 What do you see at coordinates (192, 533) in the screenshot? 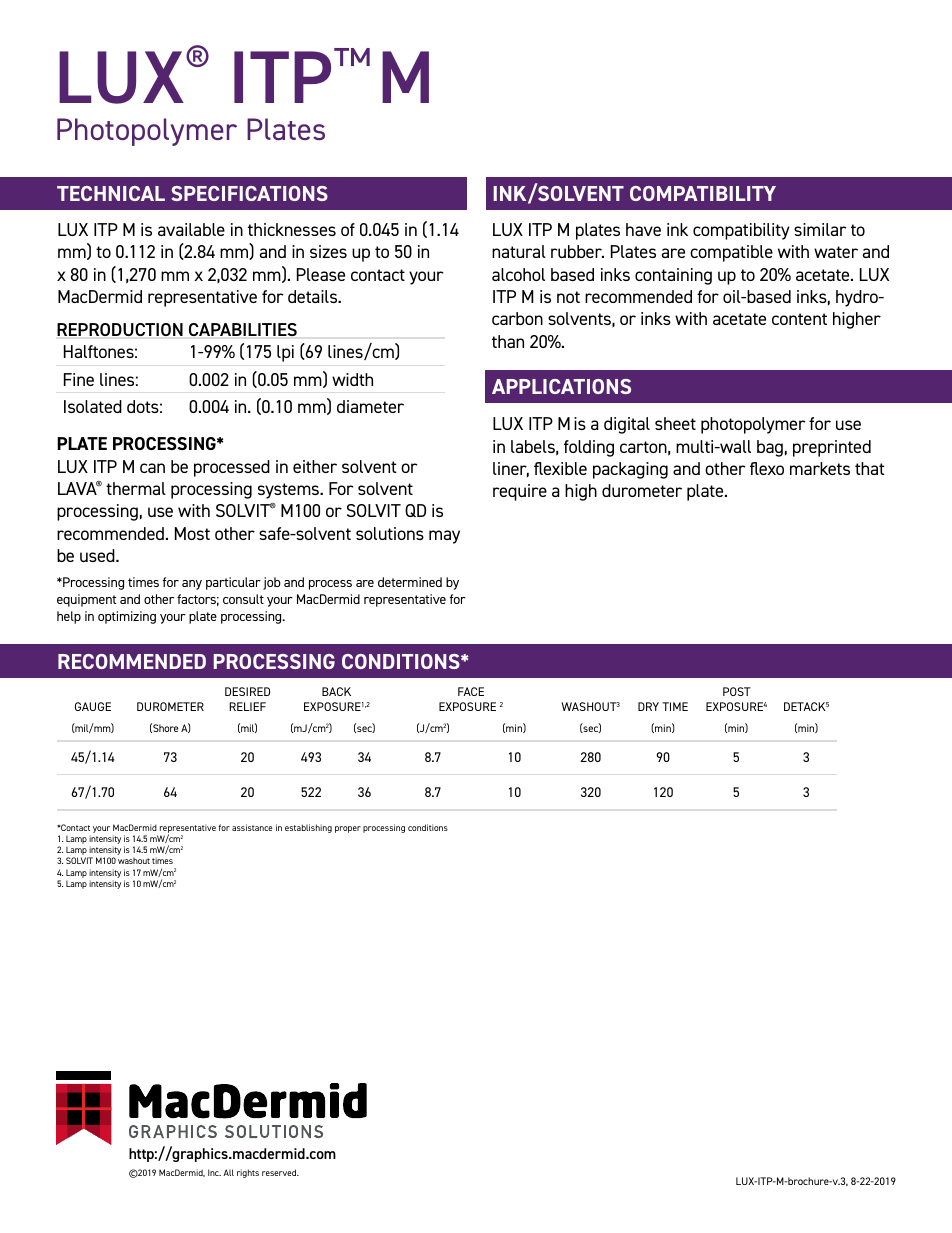
I see `Most` at bounding box center [192, 533].
